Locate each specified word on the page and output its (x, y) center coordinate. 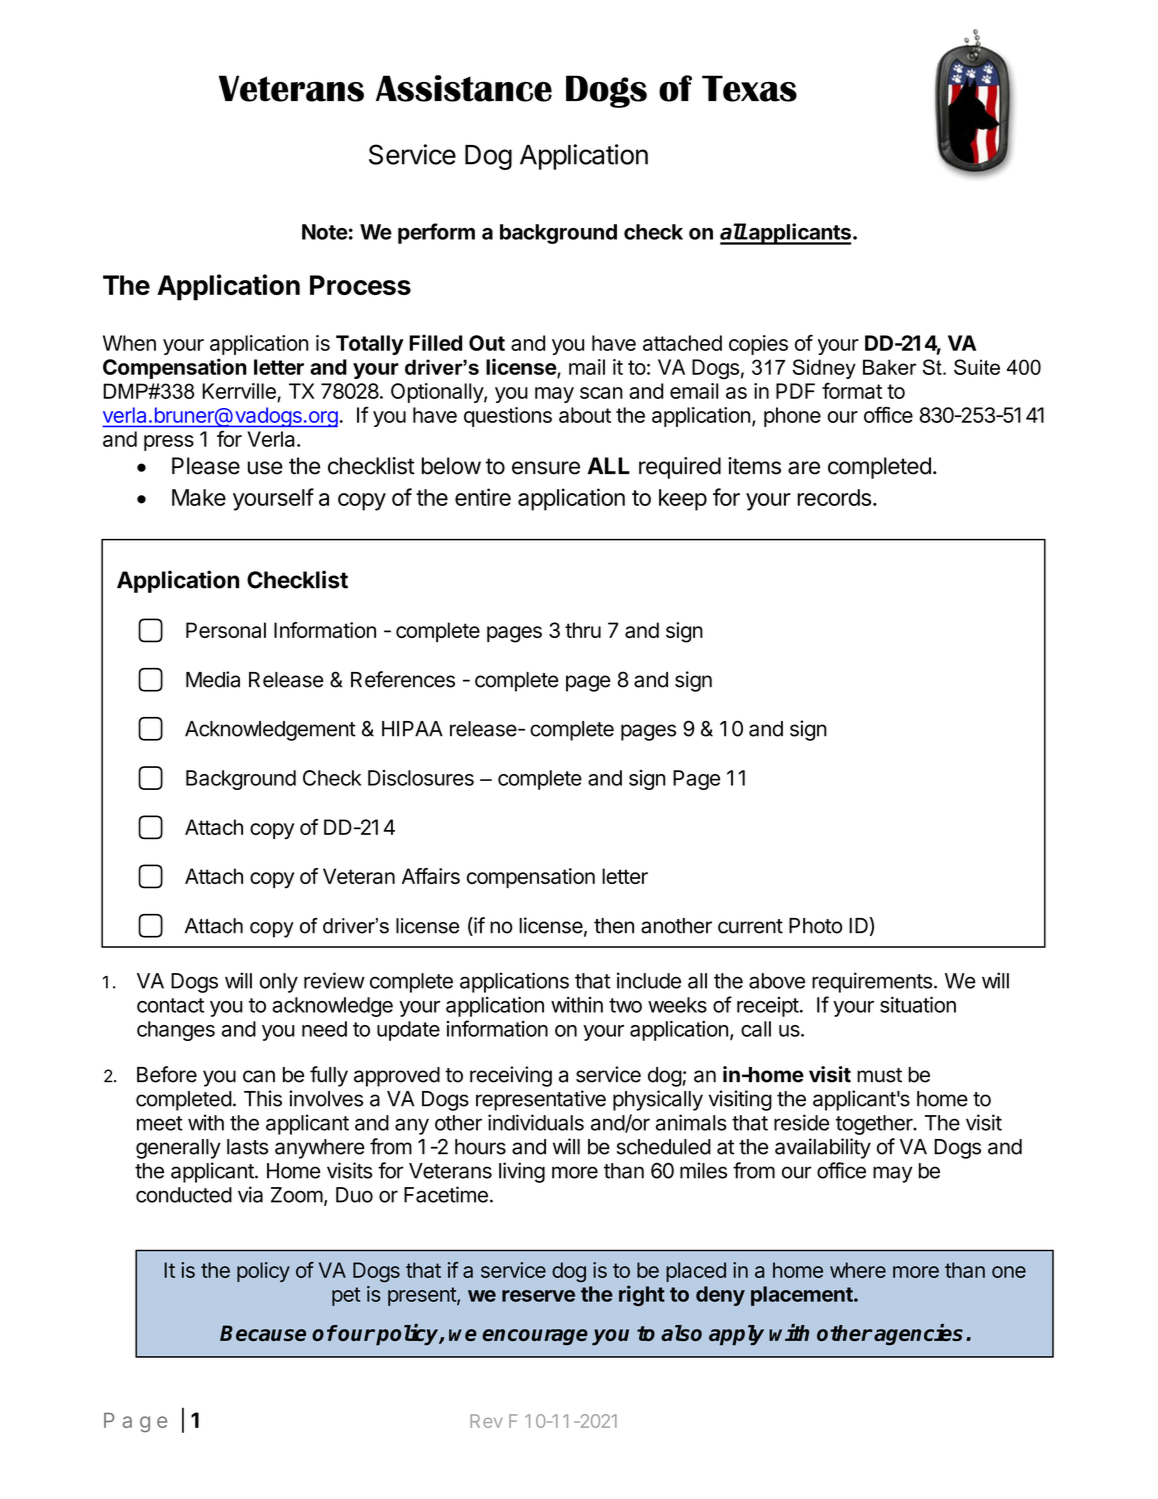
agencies (918, 1334)
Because (263, 1333)
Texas (749, 88)
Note (325, 232)
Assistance (464, 88)
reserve (538, 1296)
